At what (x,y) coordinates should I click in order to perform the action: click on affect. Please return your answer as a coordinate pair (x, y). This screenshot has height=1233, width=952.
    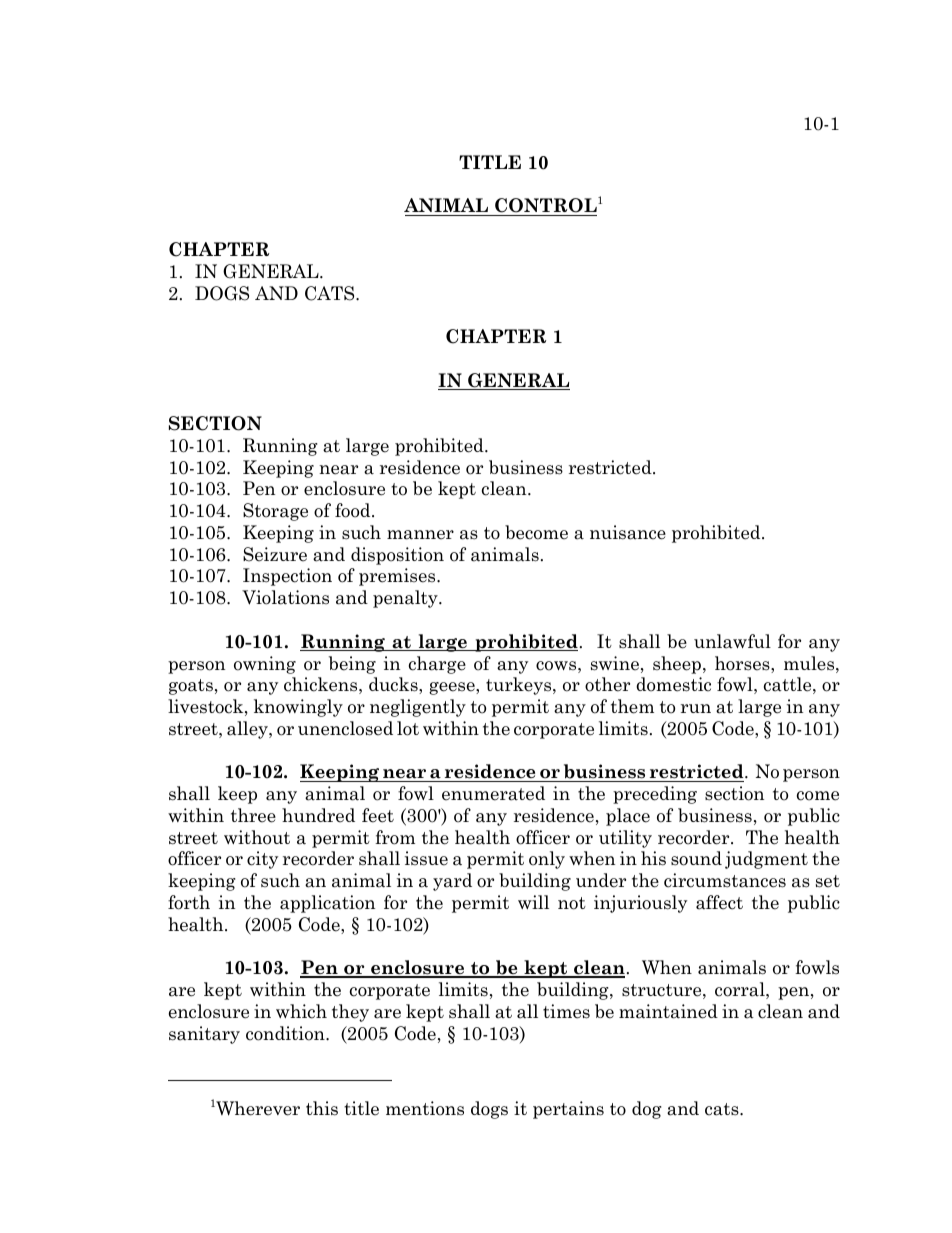
    Looking at the image, I should click on (719, 902).
